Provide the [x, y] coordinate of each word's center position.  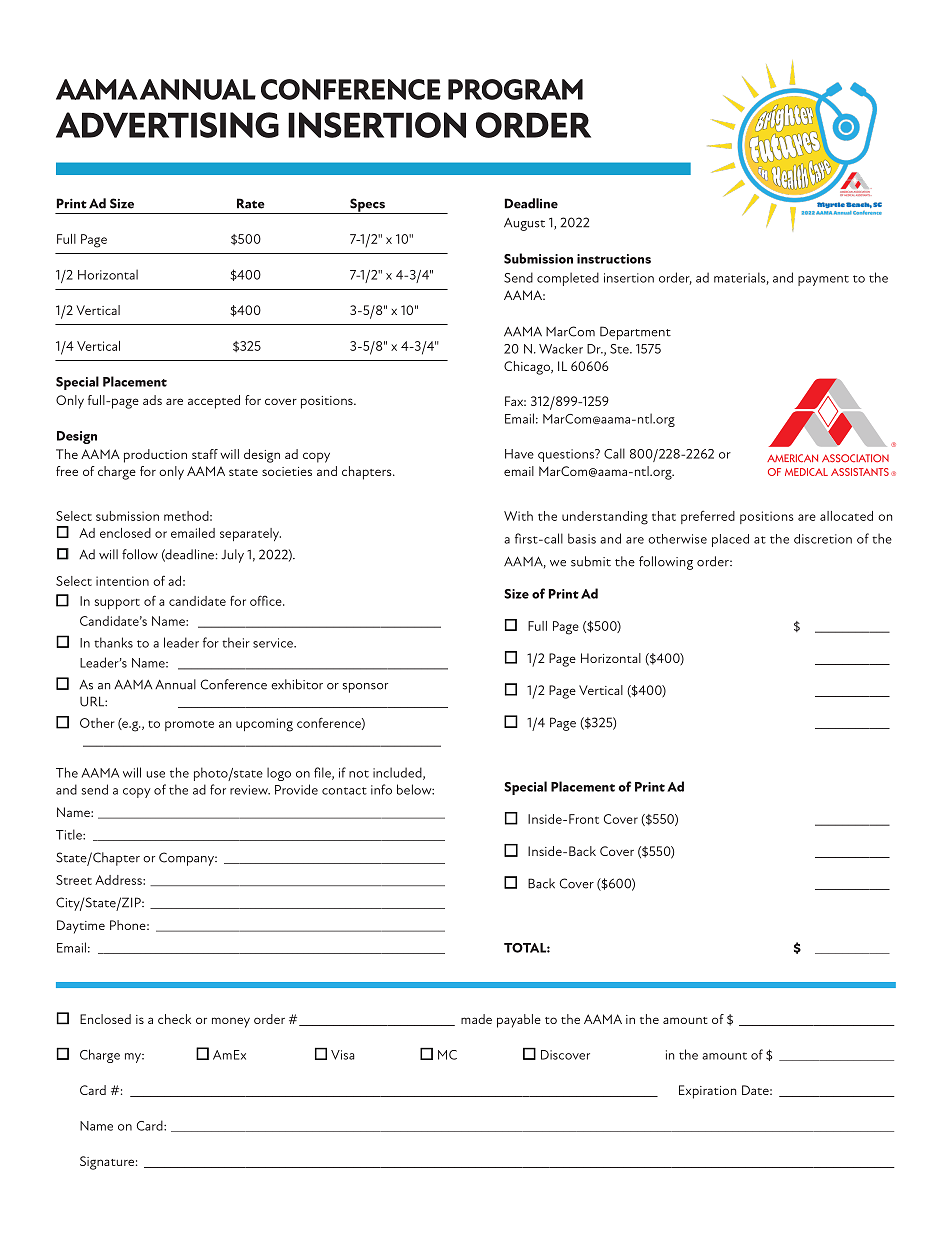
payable [519, 1021]
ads [152, 400]
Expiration [707, 1092]
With [518, 516]
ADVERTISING [167, 125]
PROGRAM [515, 89]
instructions [614, 259]
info [381, 789]
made [476, 1019]
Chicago [528, 368]
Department [635, 333]
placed [730, 540]
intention [122, 581]
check [174, 1019]
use [156, 774]
